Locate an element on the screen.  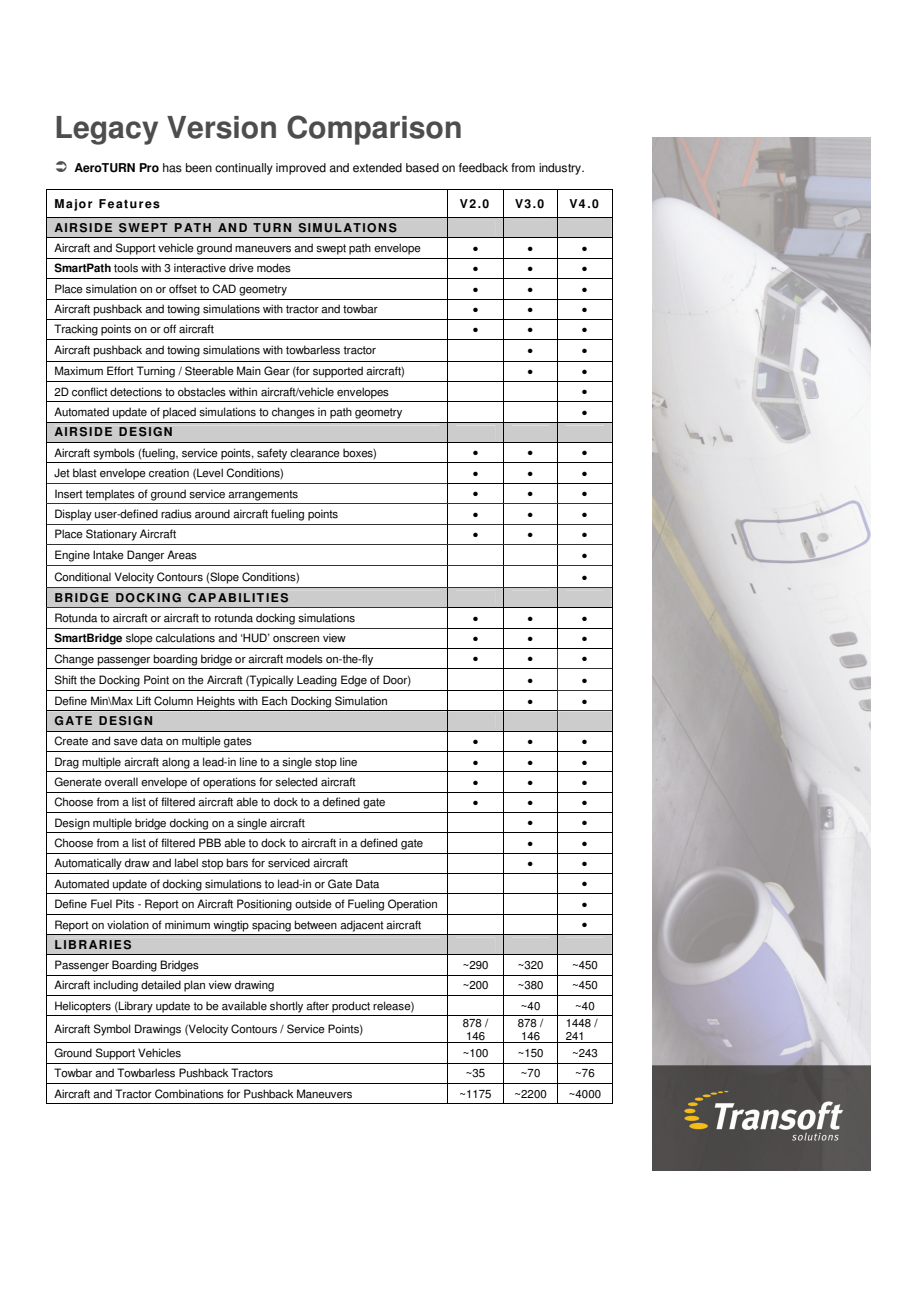
overall is located at coordinates (121, 782).
